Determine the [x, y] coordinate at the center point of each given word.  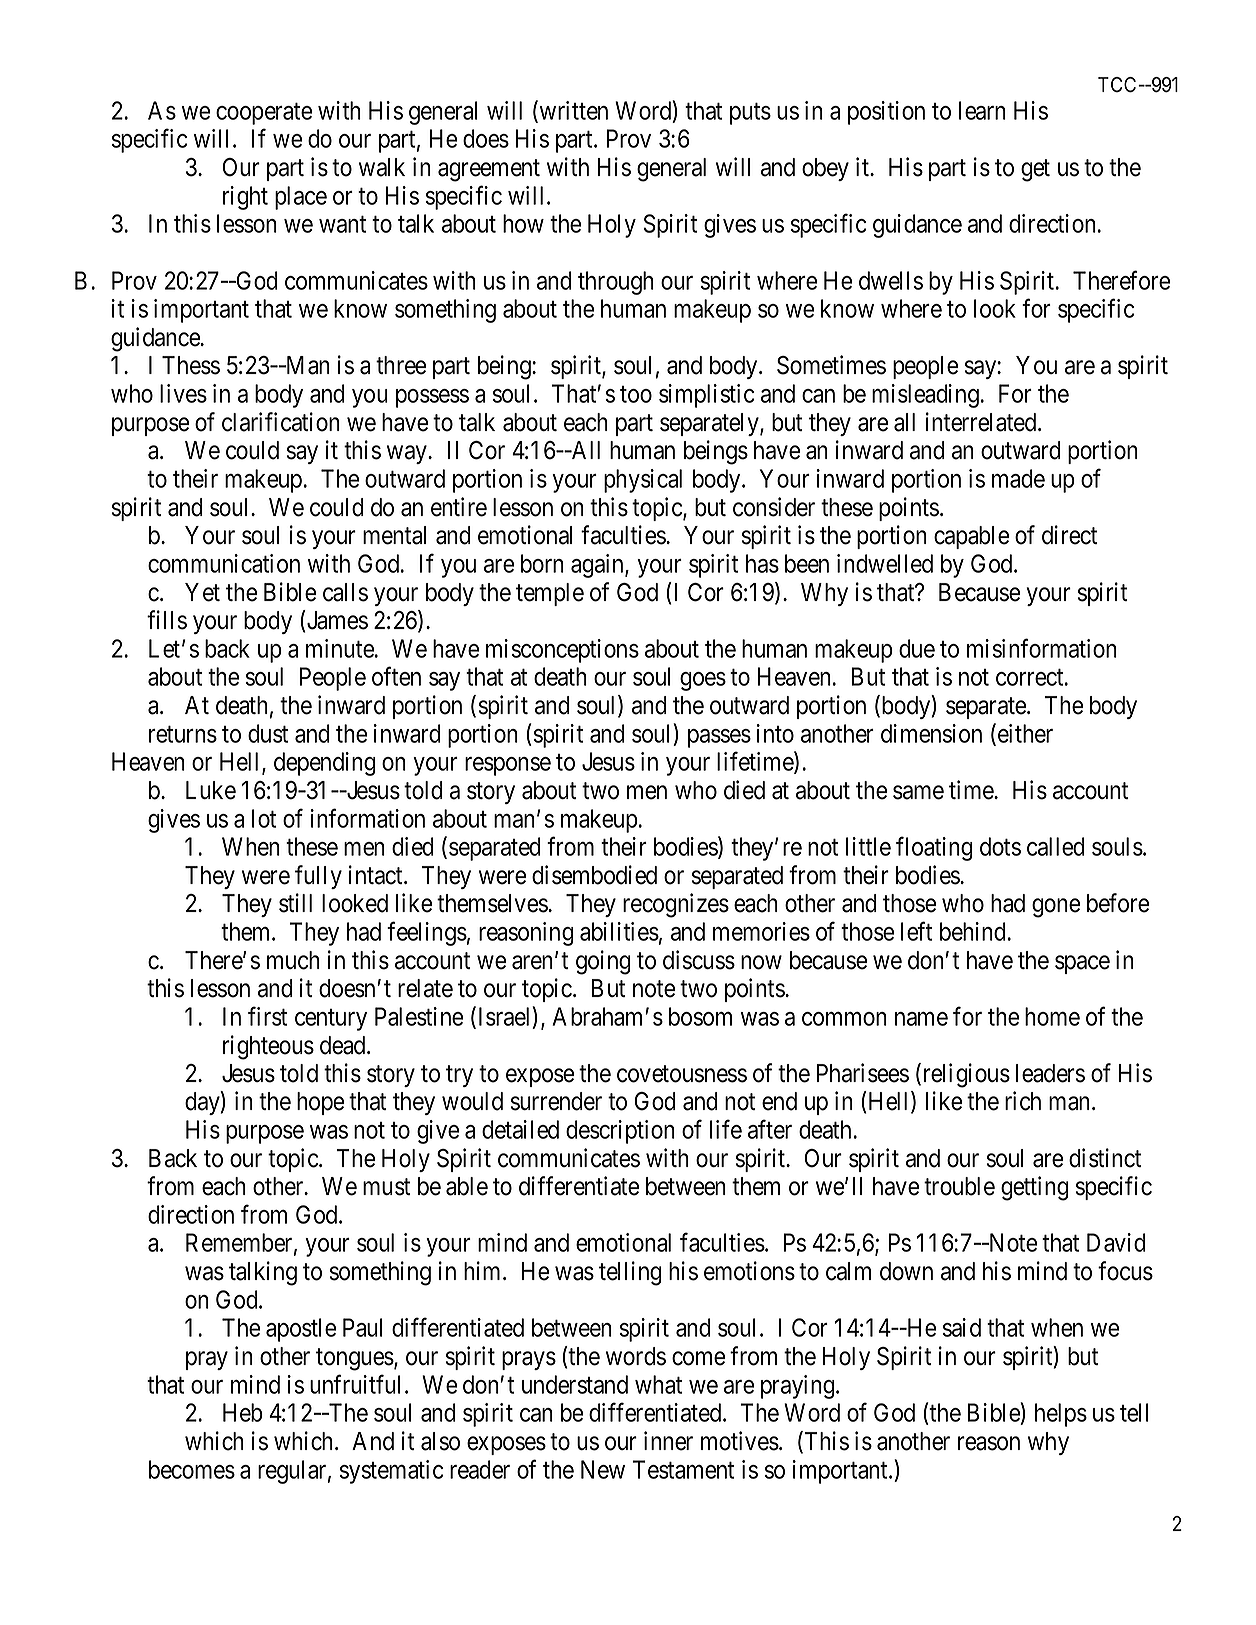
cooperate [264, 114]
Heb [243, 1412]
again [598, 566]
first [267, 1016]
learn [982, 110]
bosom [700, 1016]
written [572, 111]
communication [224, 563]
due [917, 648]
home [1052, 1016]
